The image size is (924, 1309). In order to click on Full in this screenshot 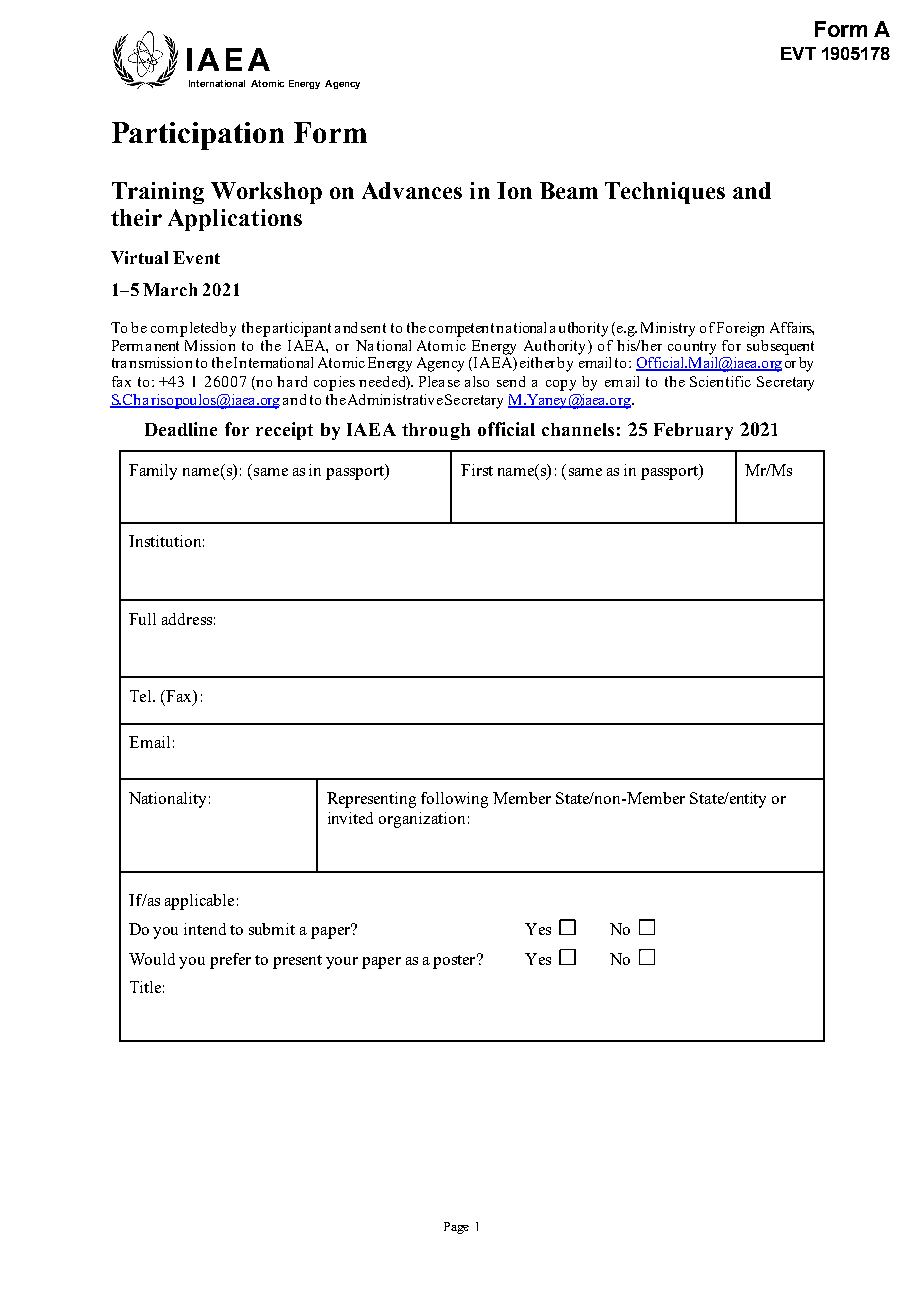, I will do `click(142, 619)`.
